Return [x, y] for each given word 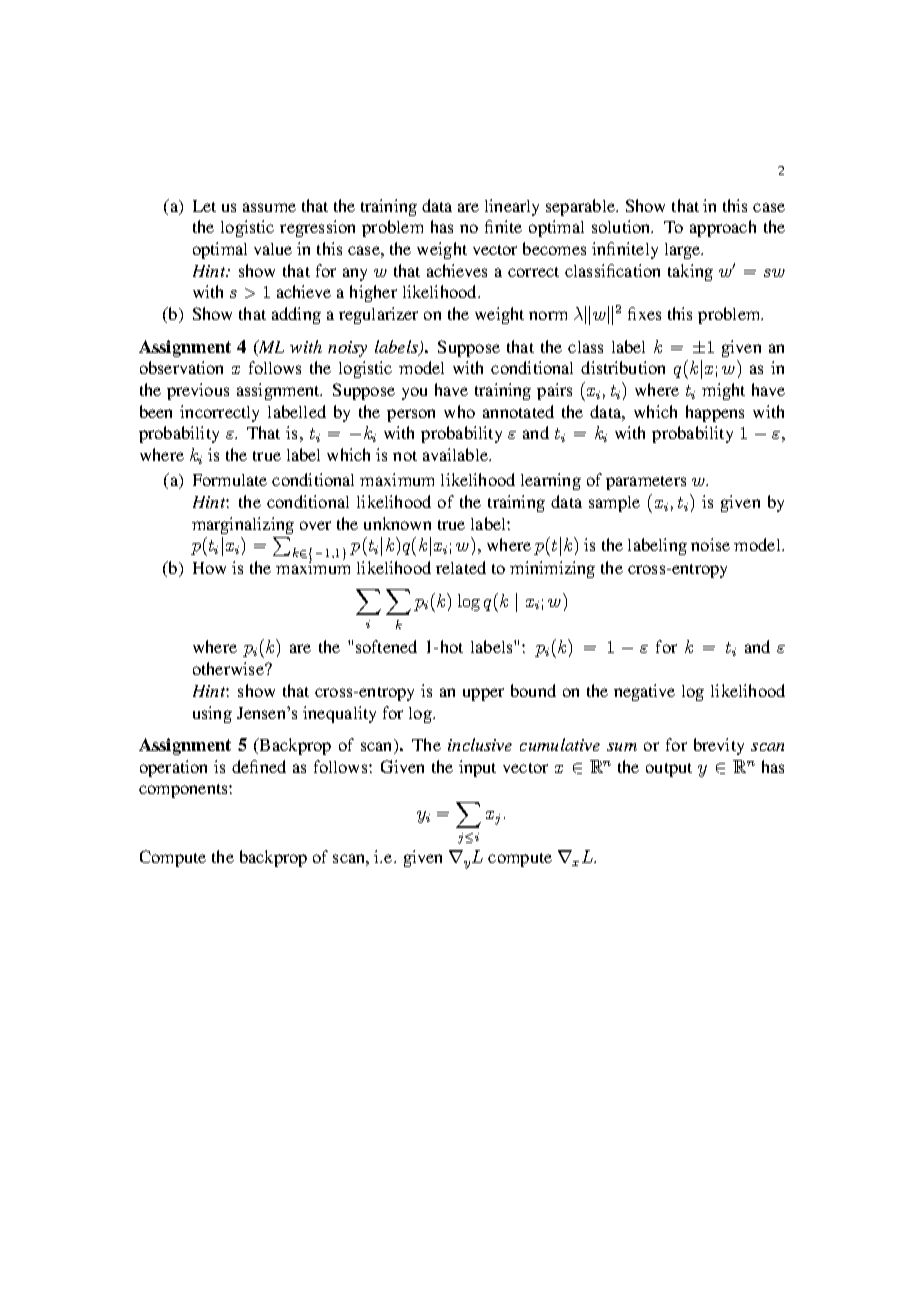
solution [622, 226]
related [461, 567]
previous [198, 391]
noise [710, 544]
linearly [512, 207]
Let [204, 206]
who [459, 411]
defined [259, 766]
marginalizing [243, 525]
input [477, 768]
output [669, 770]
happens [715, 413]
